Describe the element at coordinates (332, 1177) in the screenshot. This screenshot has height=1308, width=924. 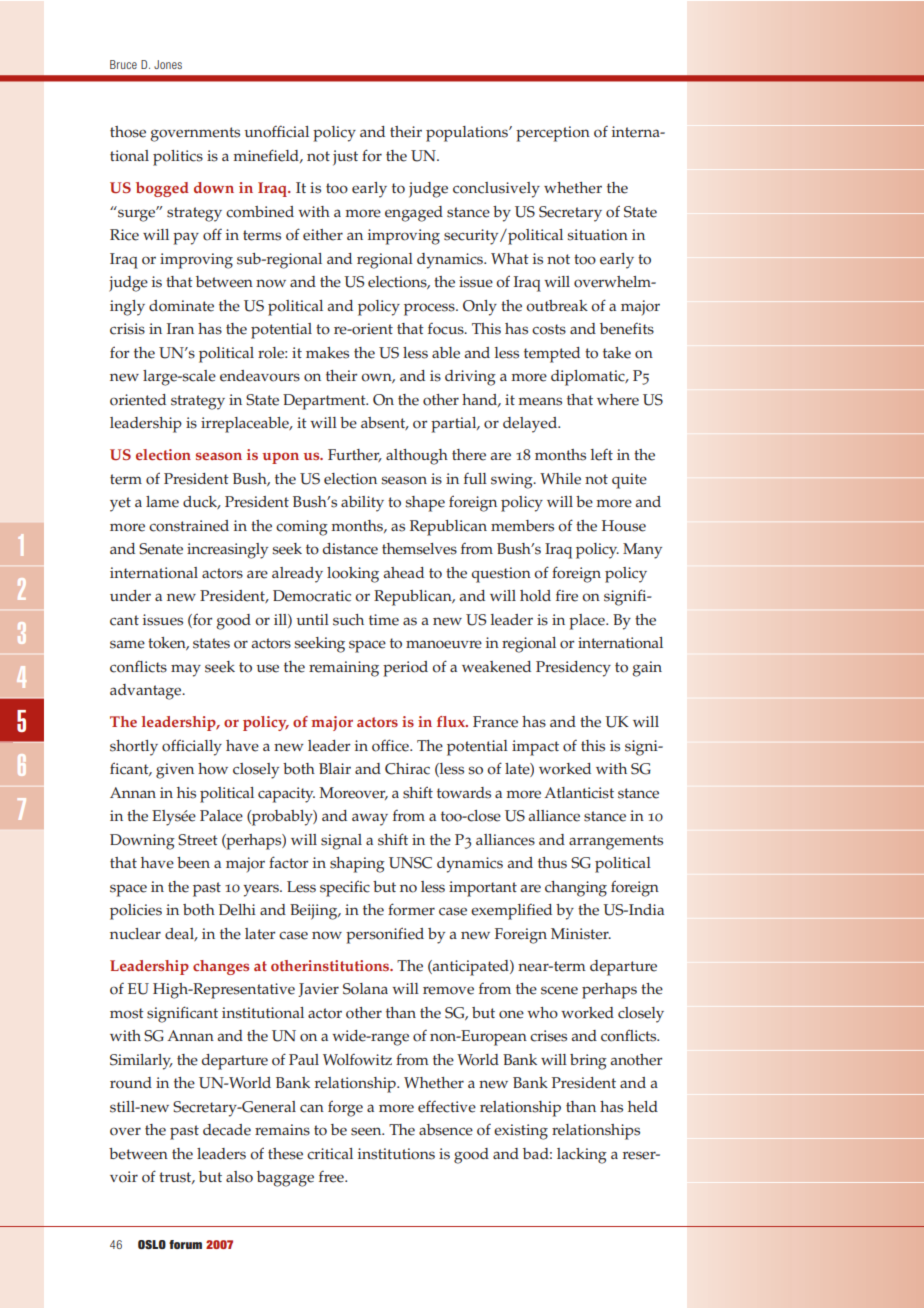
I see `free` at that location.
